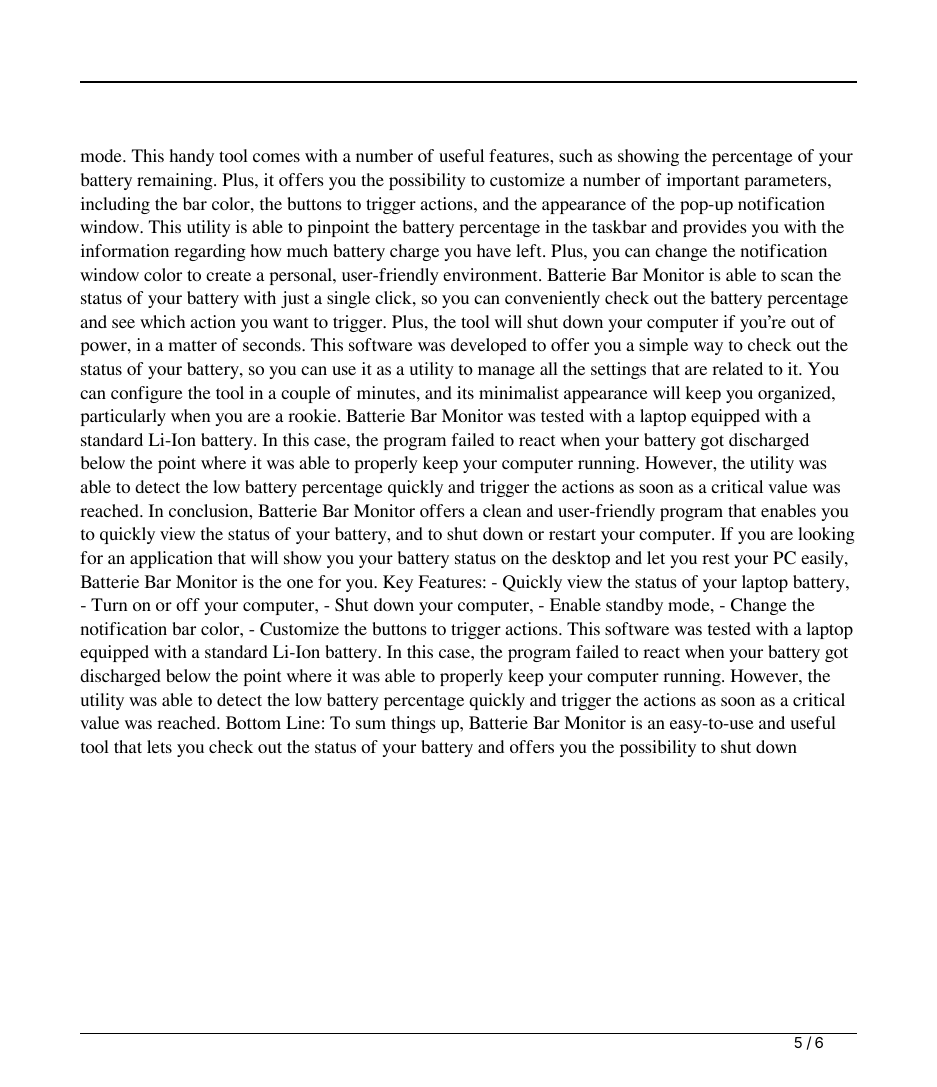 The height and width of the document is (1087, 937). I want to click on its, so click(465, 392).
